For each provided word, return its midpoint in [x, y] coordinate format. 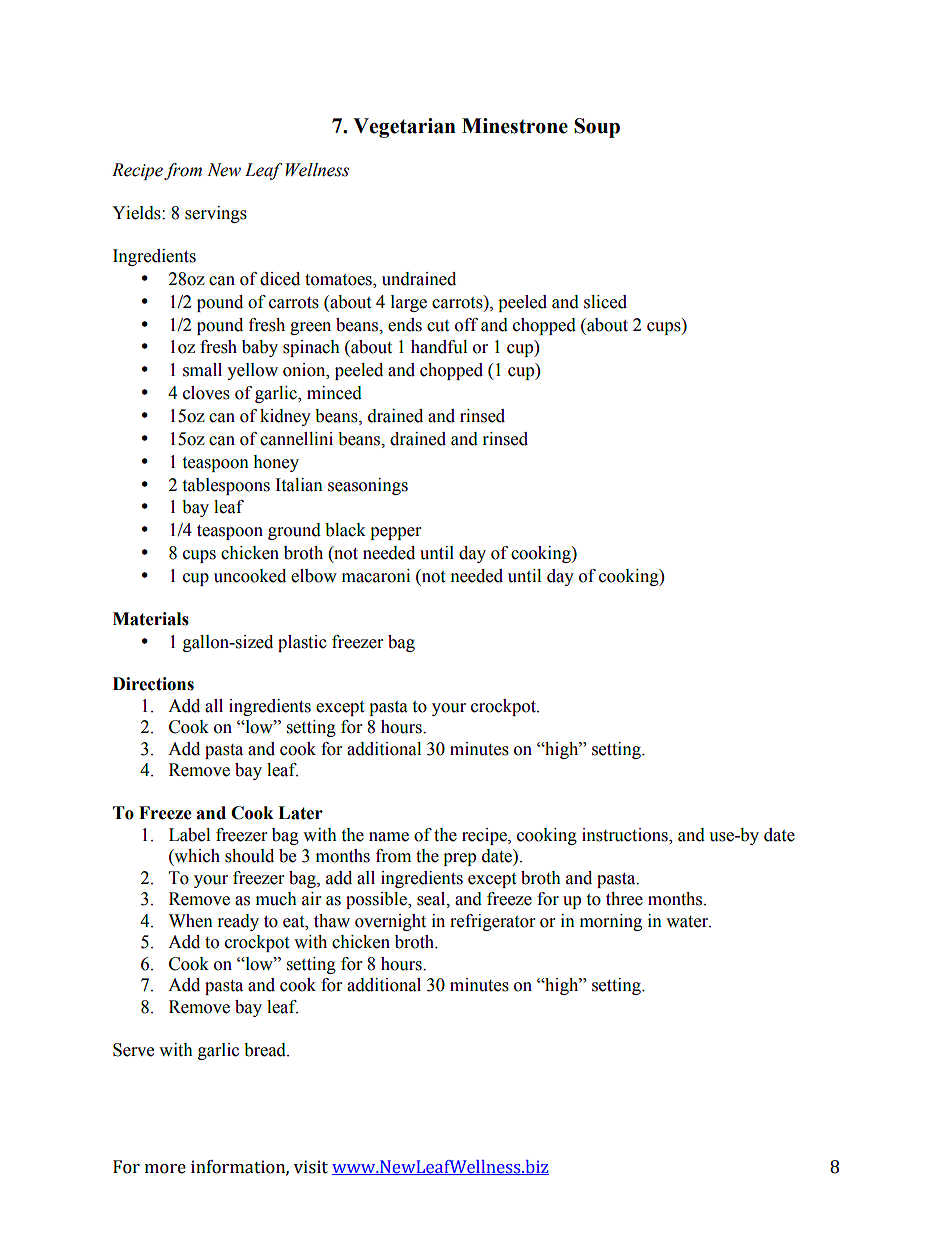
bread [266, 1050]
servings [216, 214]
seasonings [368, 486]
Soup [597, 128]
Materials [151, 619]
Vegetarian [404, 128]
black [345, 530]
